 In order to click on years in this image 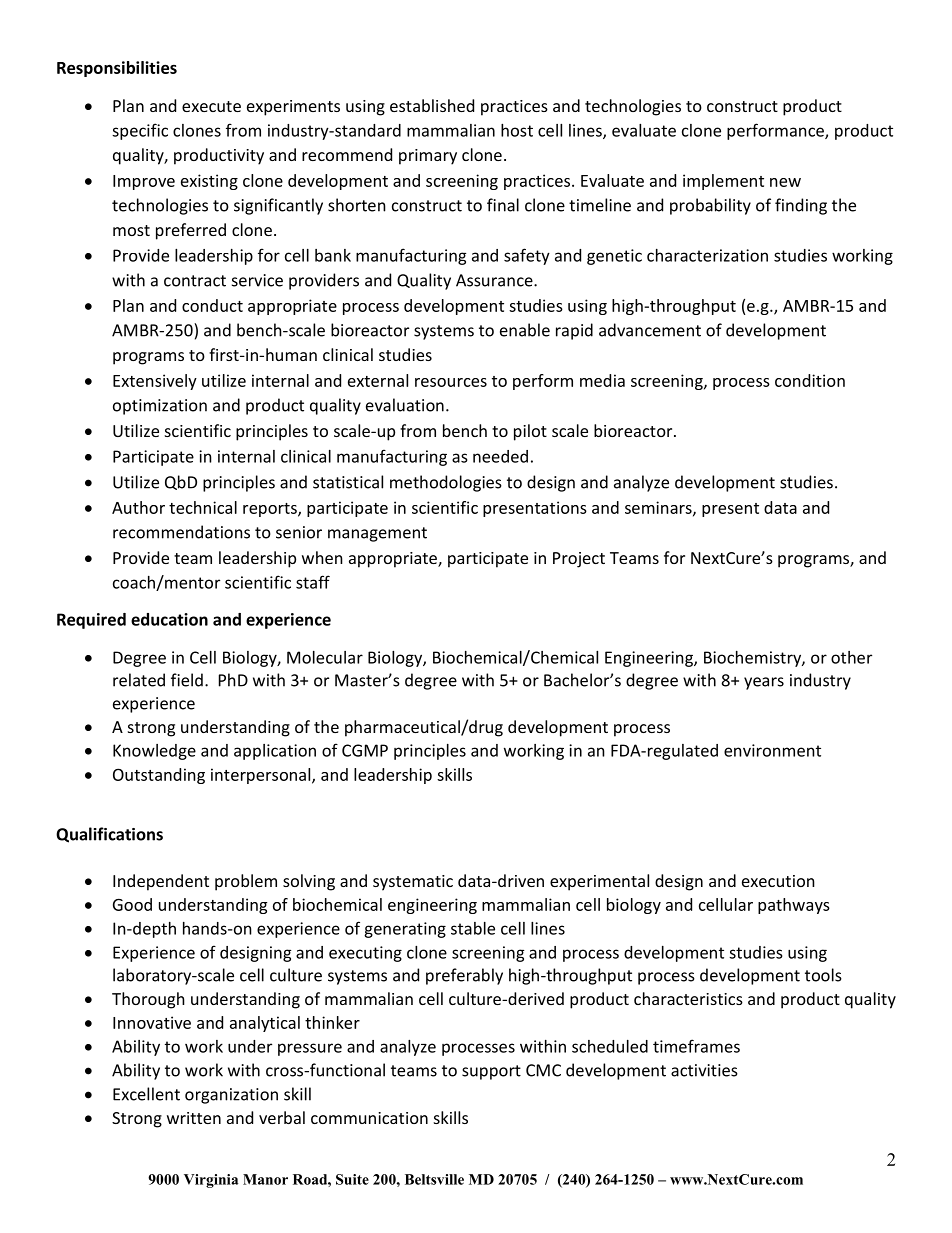, I will do `click(764, 683)`.
